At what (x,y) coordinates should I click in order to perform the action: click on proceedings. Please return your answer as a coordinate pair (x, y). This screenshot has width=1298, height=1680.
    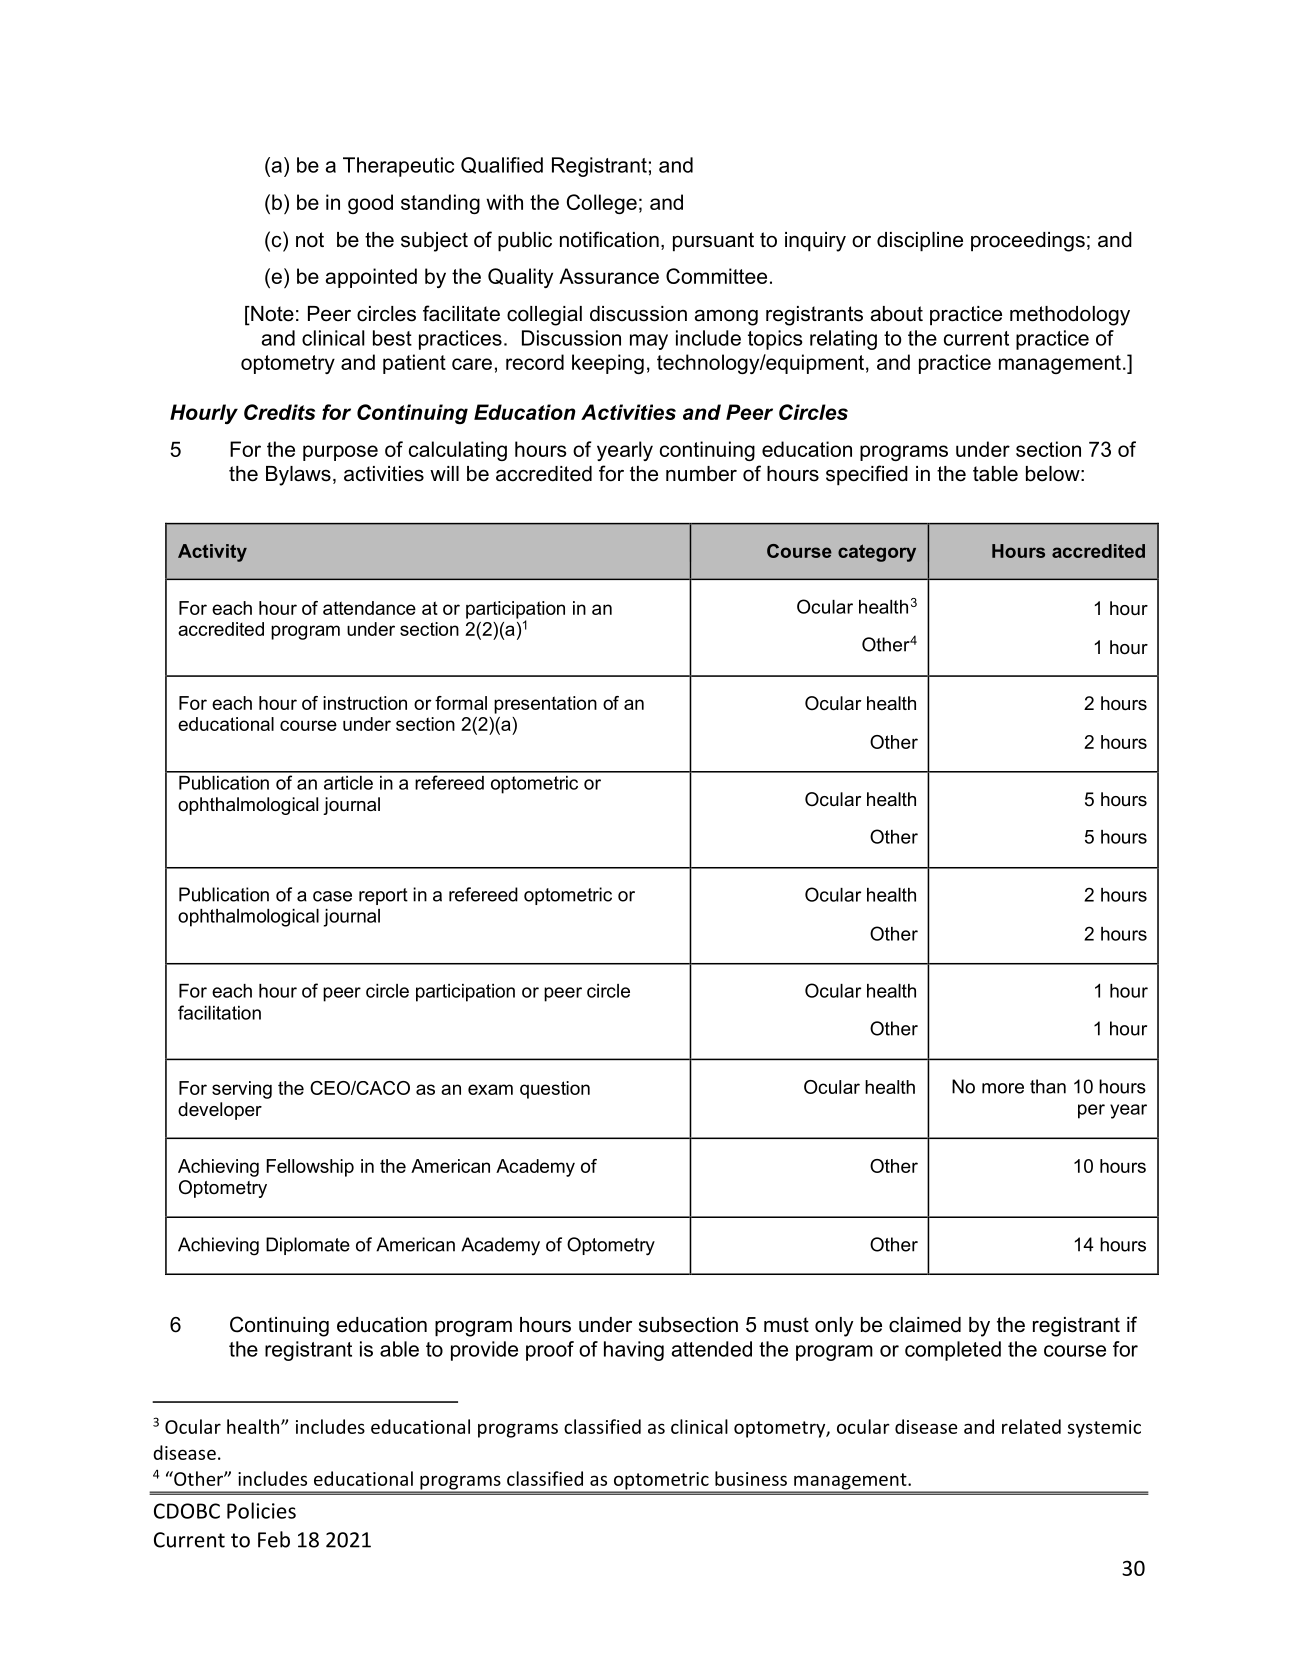
    Looking at the image, I should click on (1028, 242).
